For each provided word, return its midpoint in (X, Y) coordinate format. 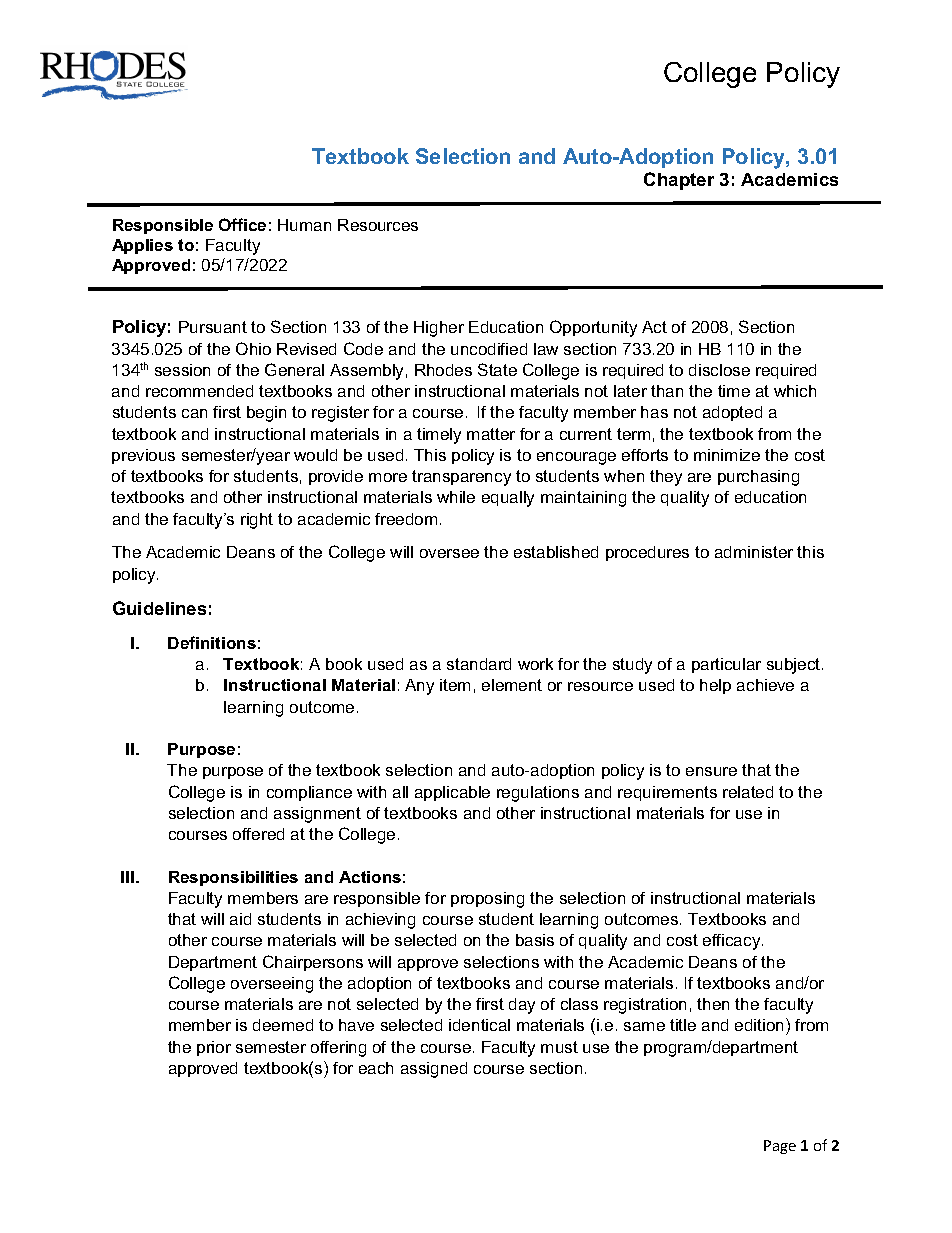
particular (726, 665)
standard (479, 664)
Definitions (212, 642)
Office (242, 224)
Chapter (679, 181)
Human (304, 225)
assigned (434, 1070)
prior (214, 1048)
